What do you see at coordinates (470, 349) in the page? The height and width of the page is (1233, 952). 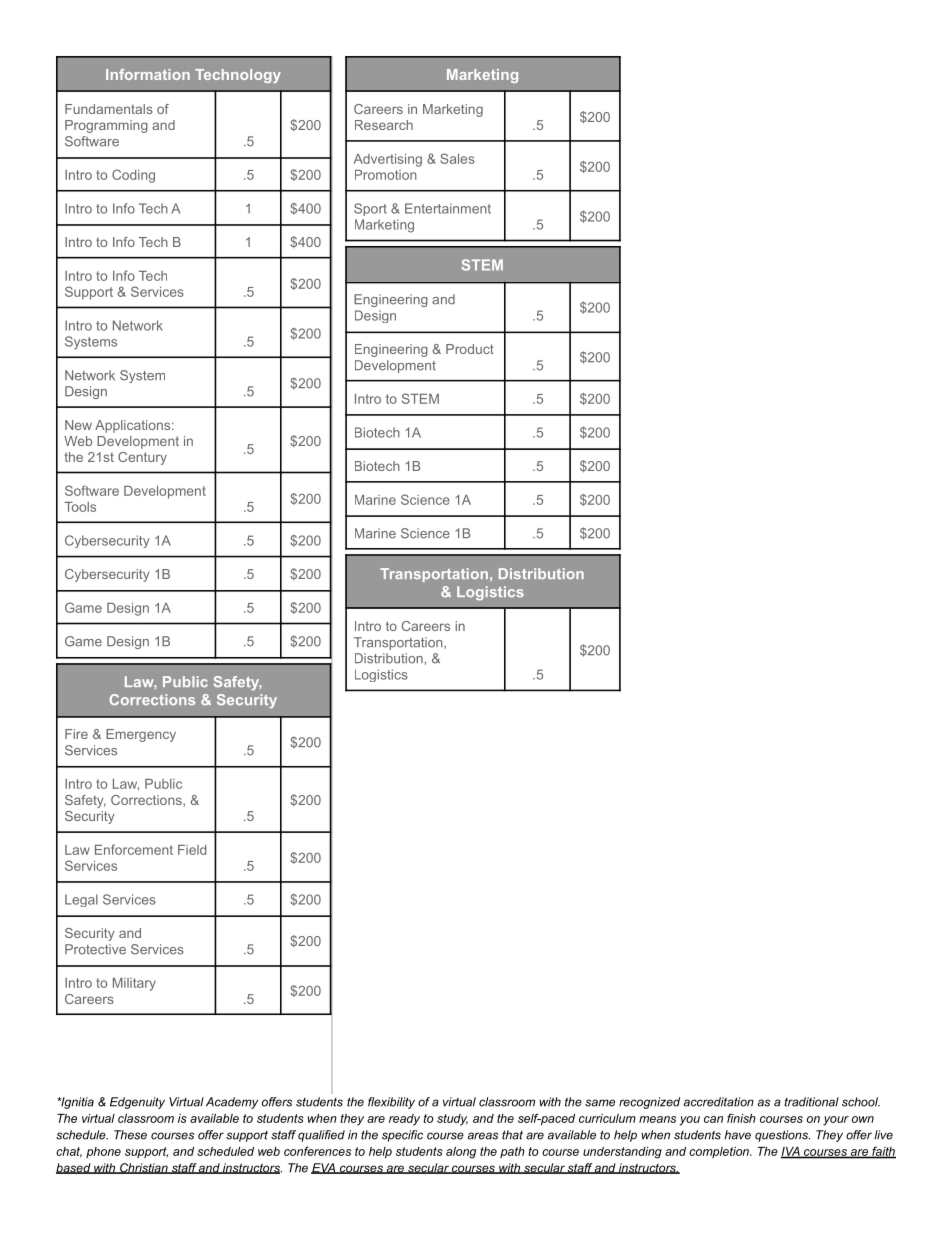 I see `Product` at bounding box center [470, 349].
